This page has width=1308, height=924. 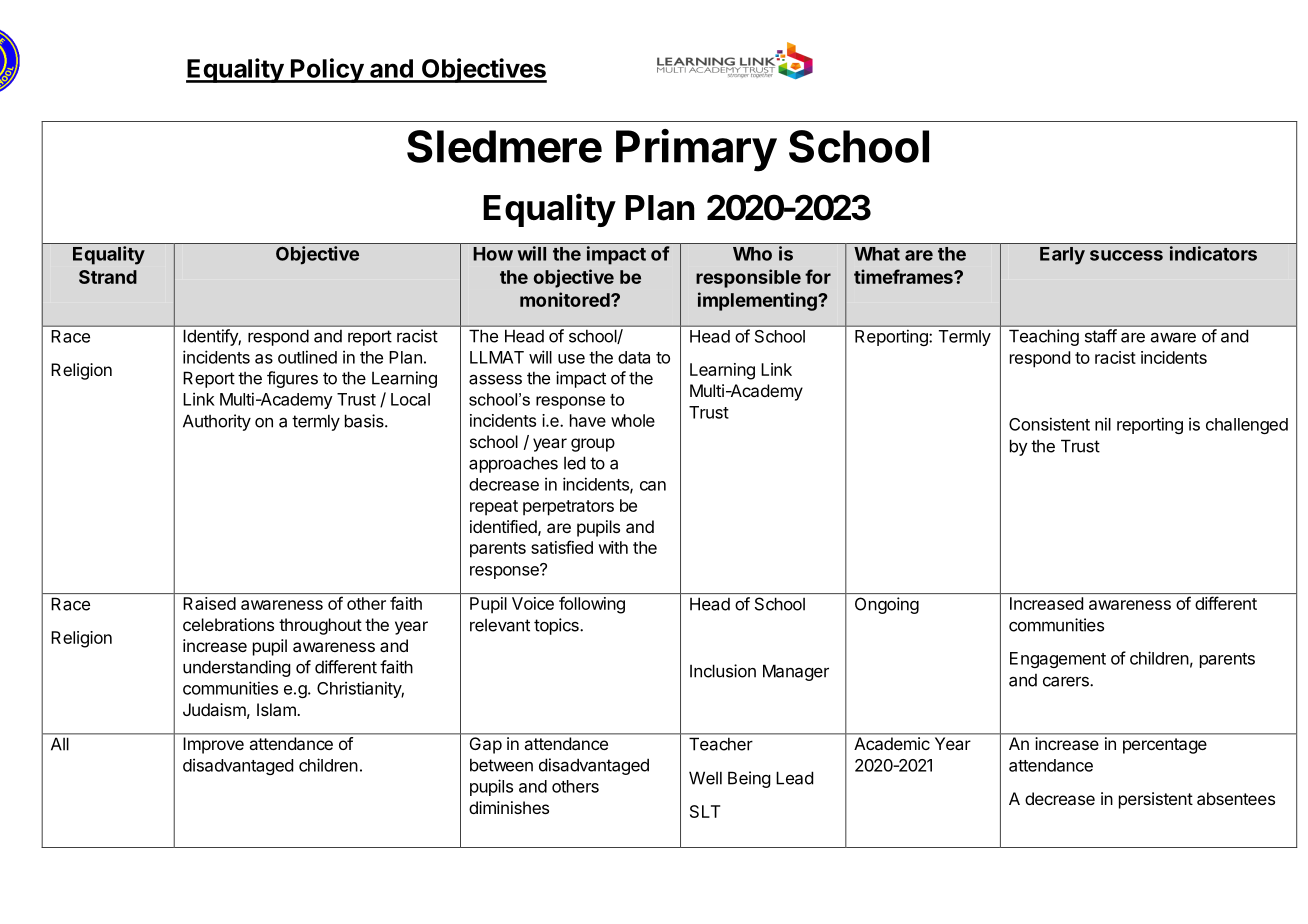 I want to click on Primary, so click(x=696, y=150).
